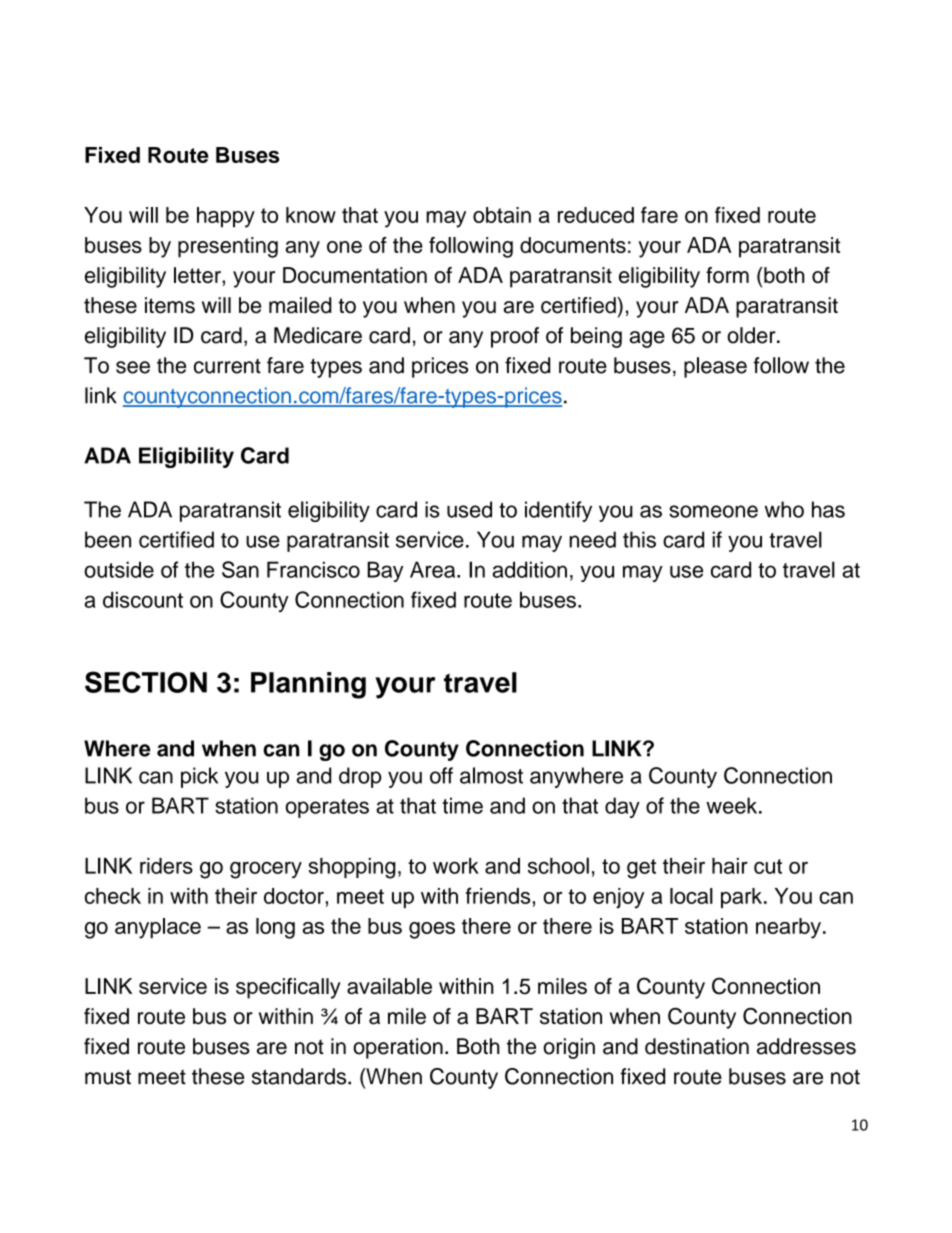 The width and height of the page is (952, 1233). I want to click on Area, so click(434, 569).
